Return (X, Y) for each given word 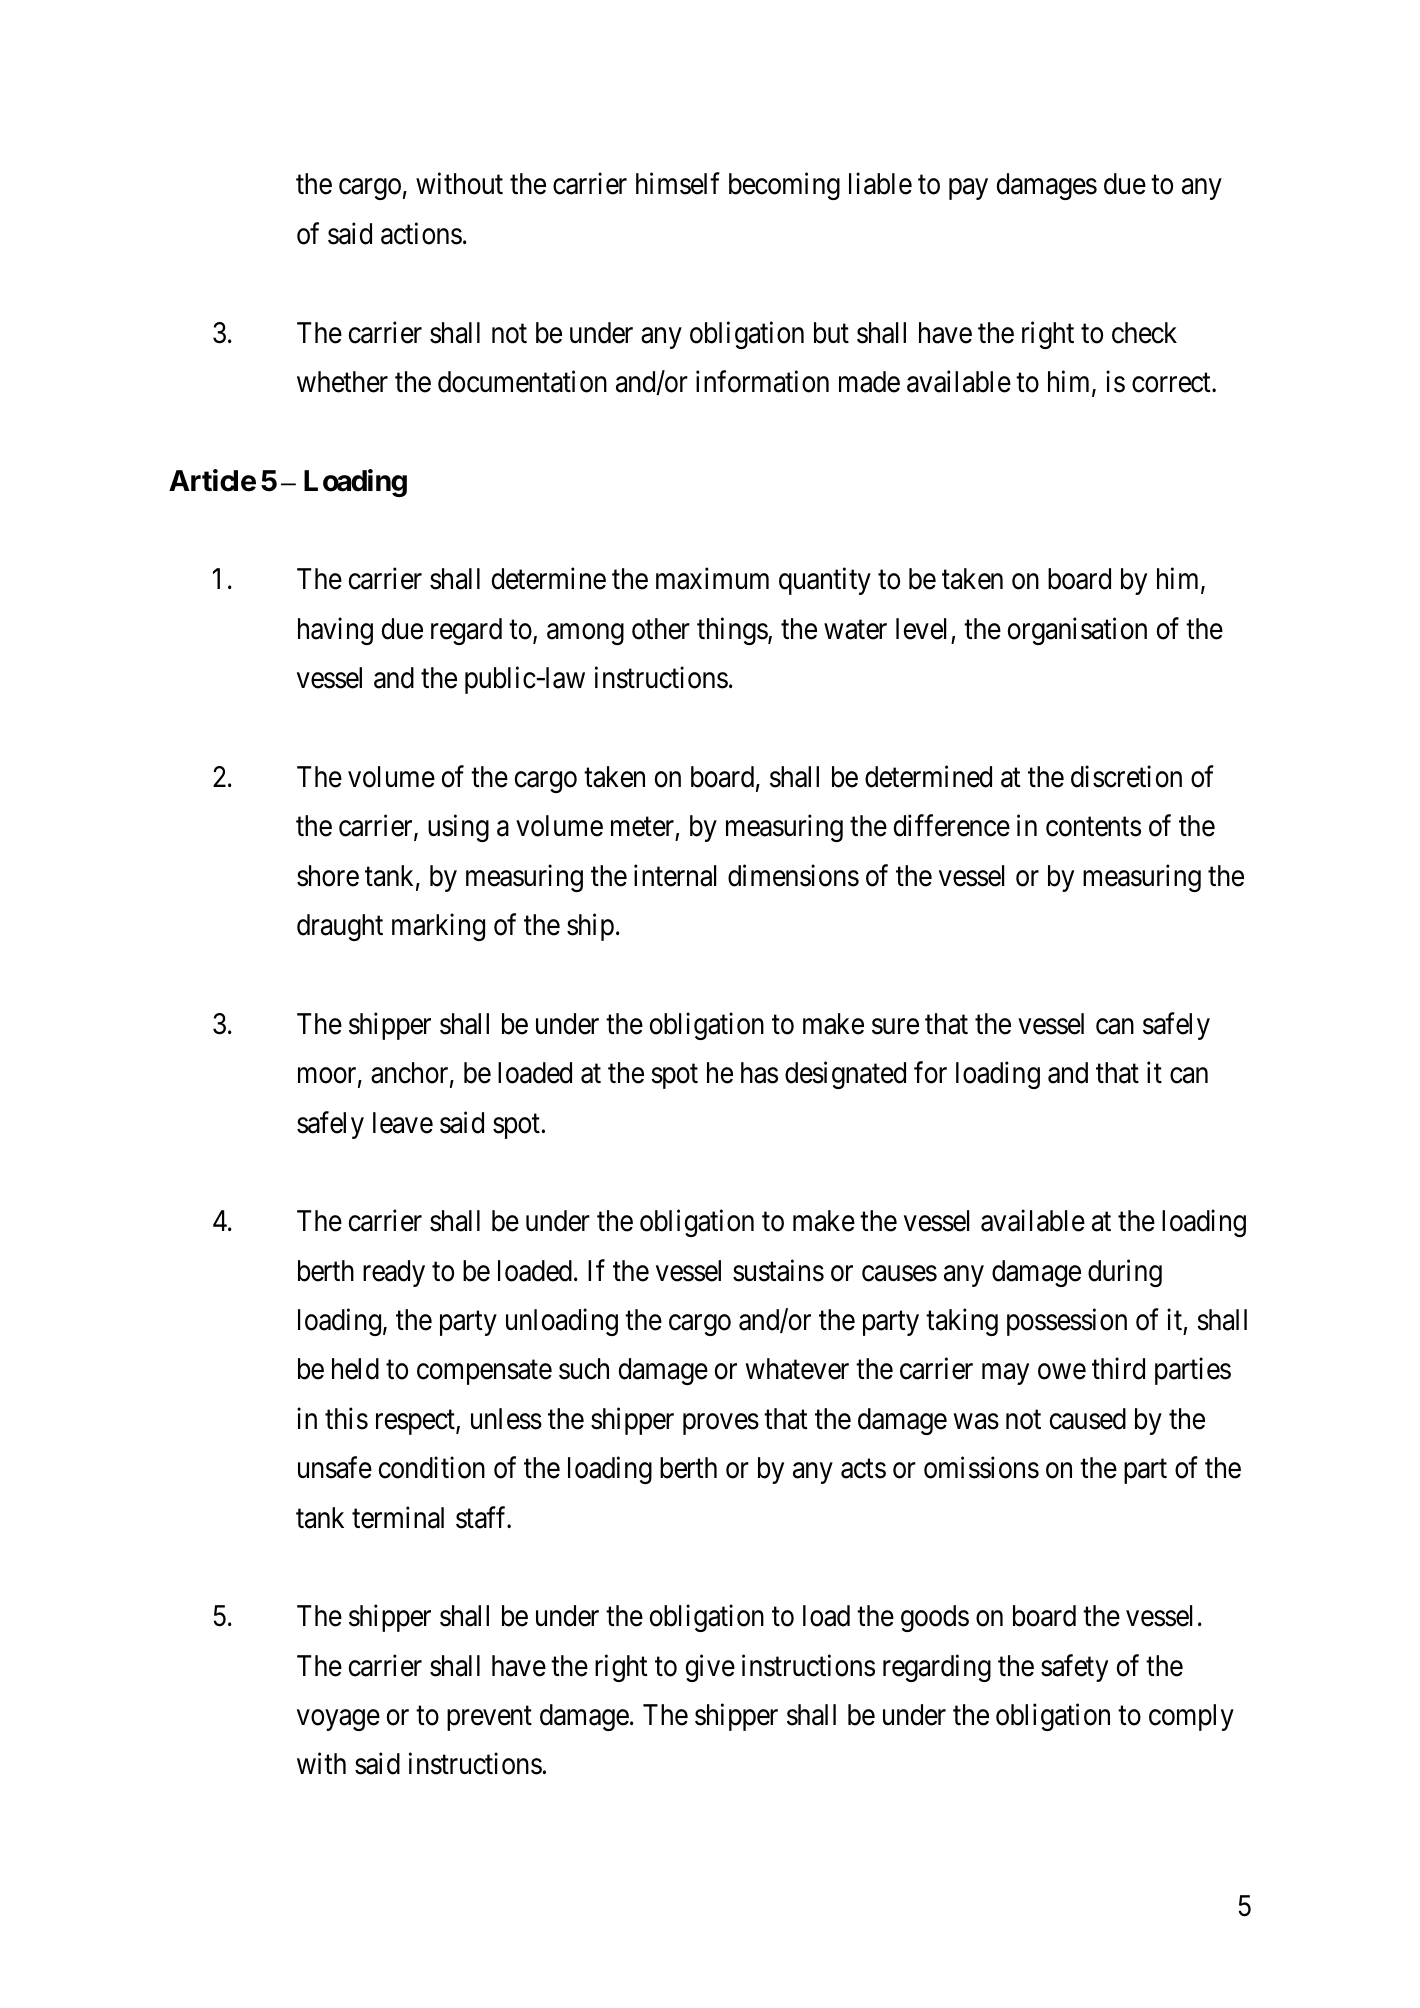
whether (342, 382)
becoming (784, 186)
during (1125, 1273)
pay (968, 189)
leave (403, 1123)
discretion (1126, 776)
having (335, 631)
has (759, 1073)
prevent (489, 1718)
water (855, 630)
